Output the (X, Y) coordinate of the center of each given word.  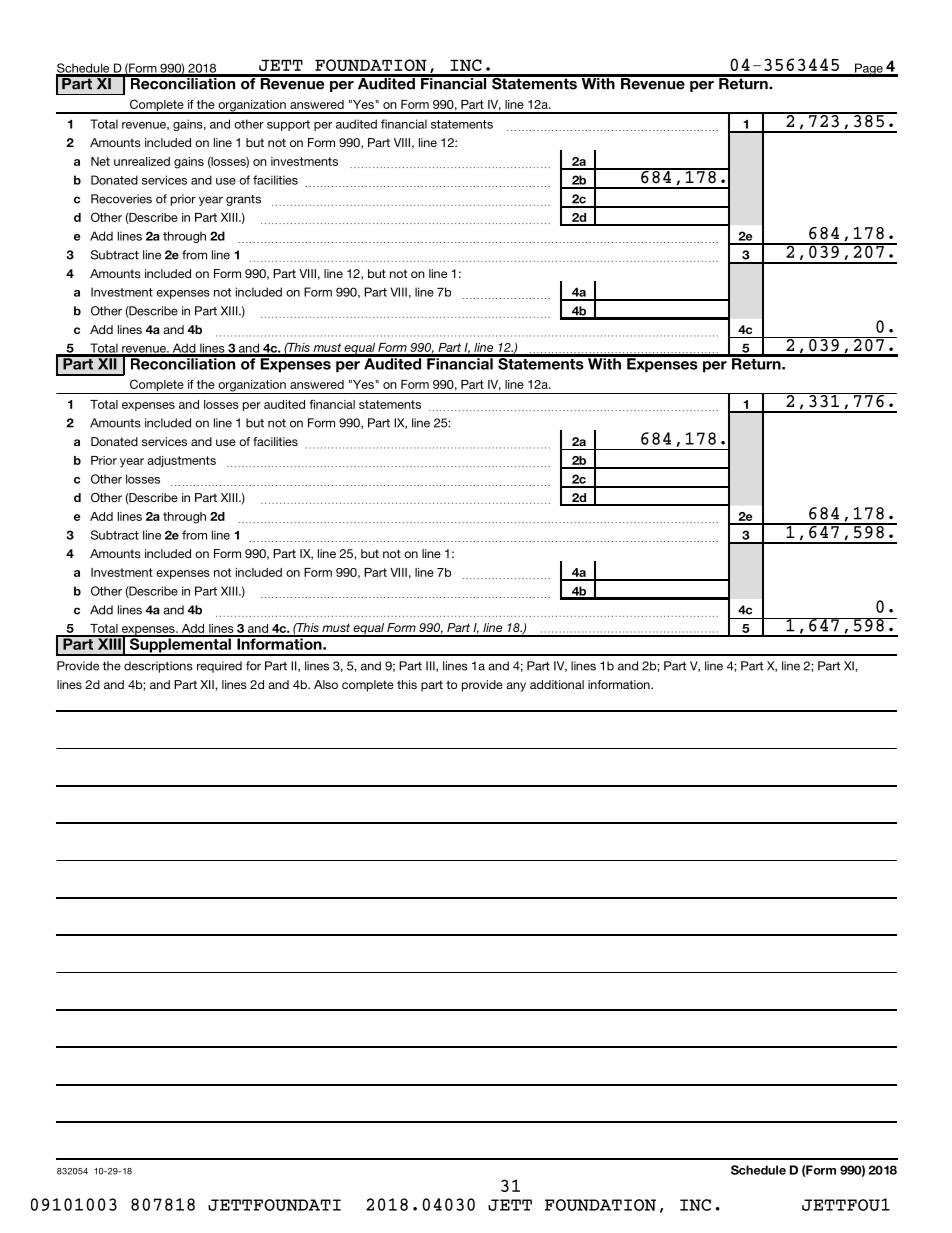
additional (557, 684)
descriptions (158, 667)
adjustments (181, 461)
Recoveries (121, 199)
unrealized (142, 161)
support (288, 125)
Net (100, 161)
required (219, 667)
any (516, 687)
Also (326, 684)
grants (243, 200)
